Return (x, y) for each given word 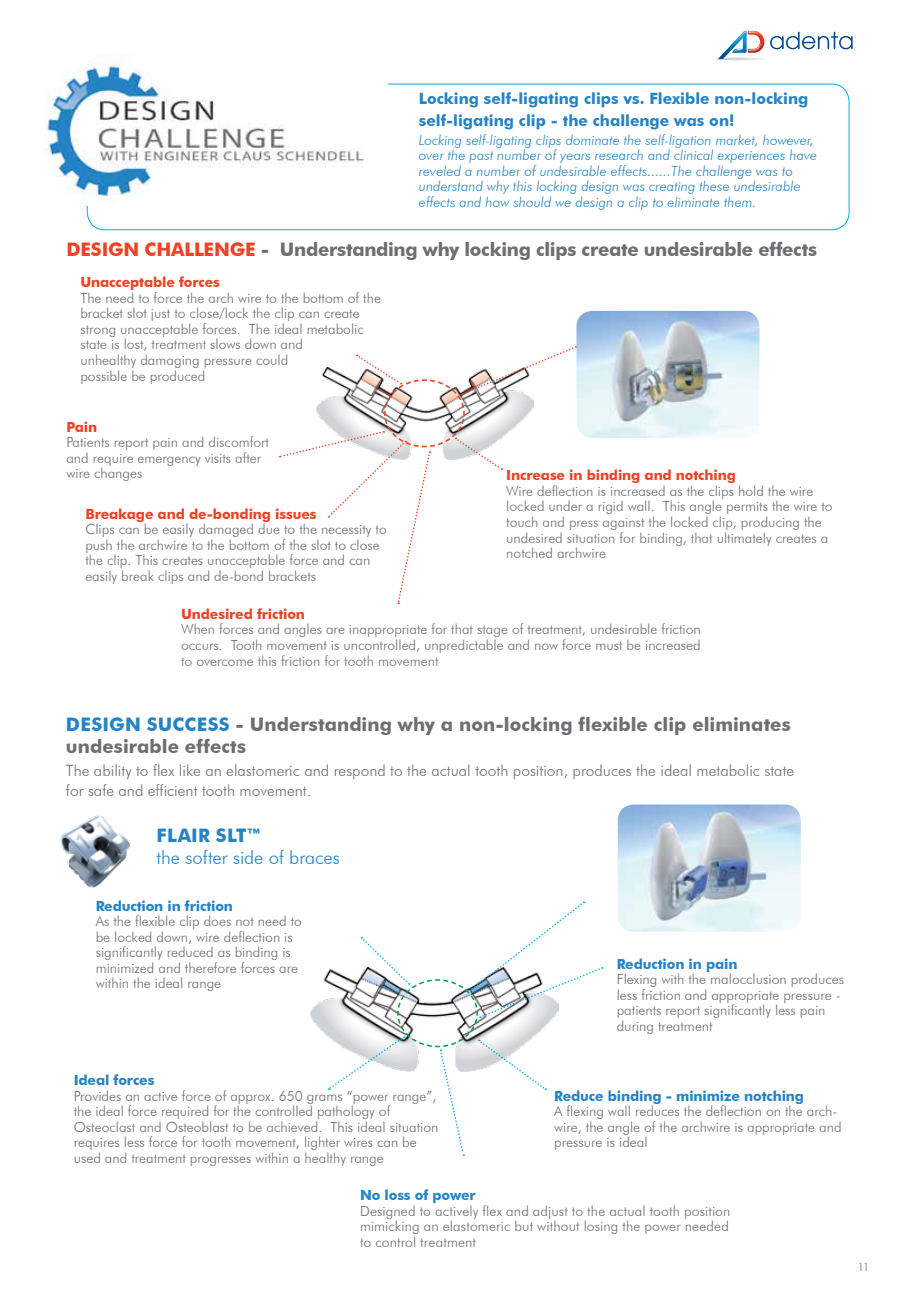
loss (397, 1194)
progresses (221, 1161)
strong (98, 331)
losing (601, 1227)
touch (521, 521)
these (714, 186)
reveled (440, 171)
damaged (226, 530)
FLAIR (184, 835)
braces (314, 857)
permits (747, 509)
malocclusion (748, 978)
